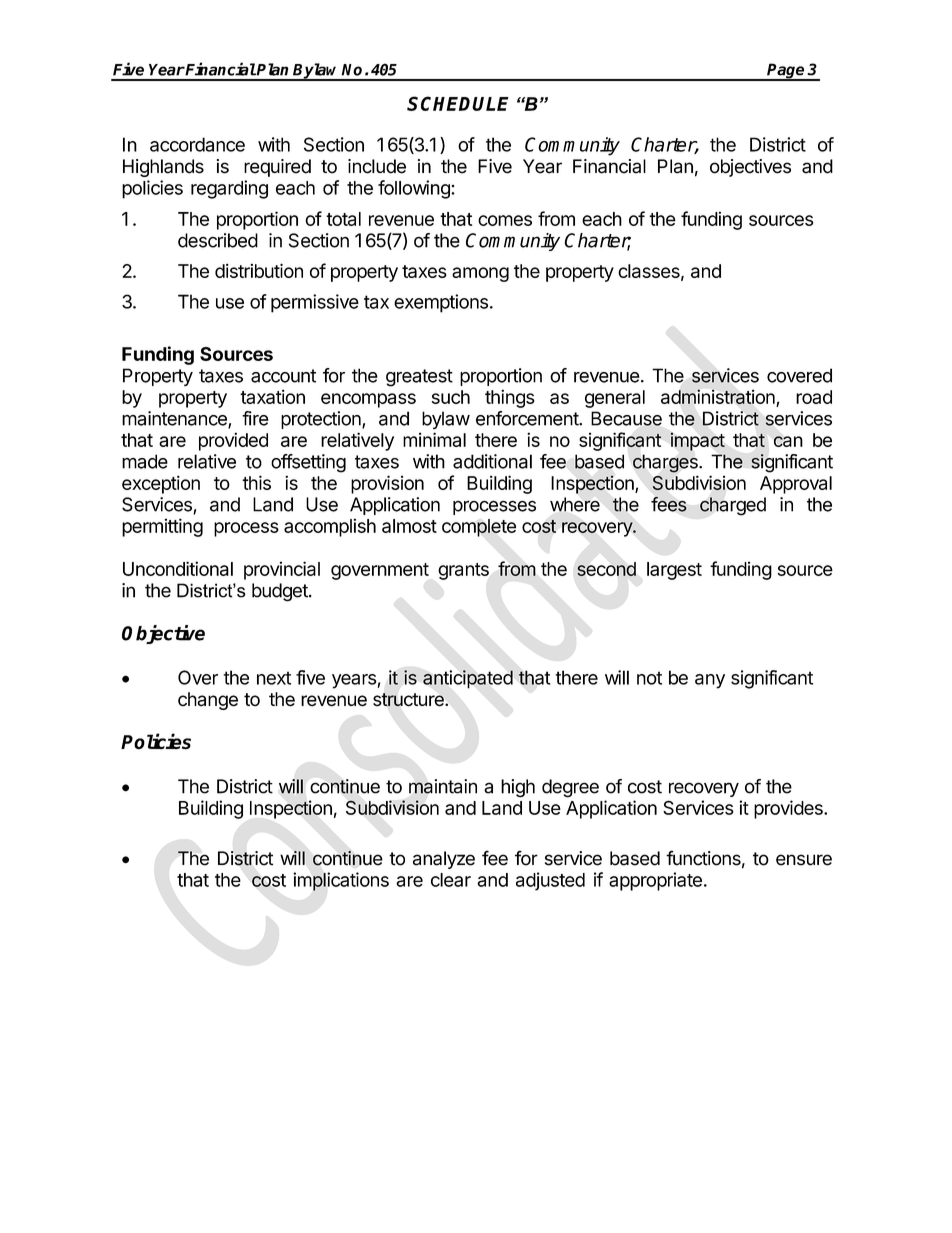 Image resolution: width=952 pixels, height=1233 pixels. I want to click on this, so click(256, 482).
